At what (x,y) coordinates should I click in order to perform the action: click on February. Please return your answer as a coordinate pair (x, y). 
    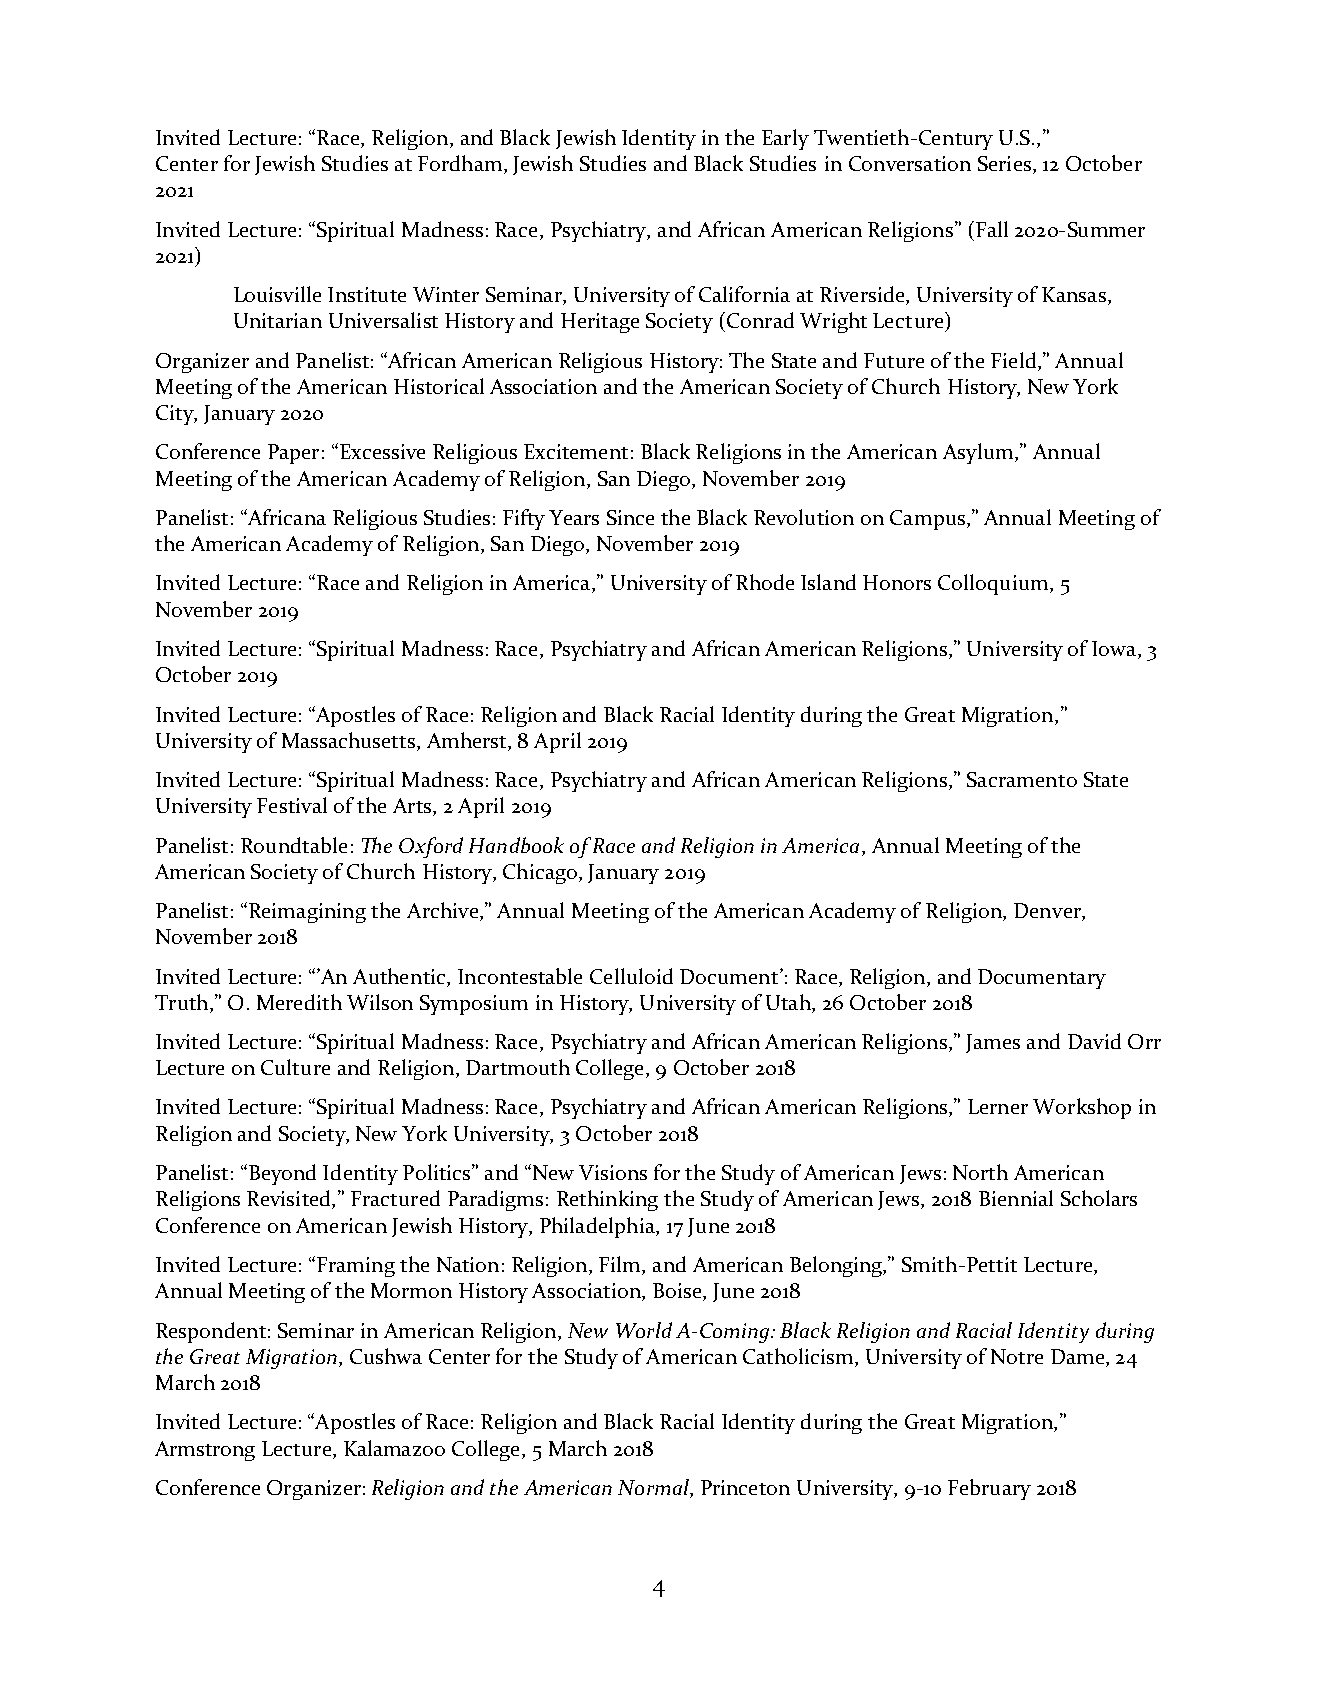
    Looking at the image, I should click on (989, 1489).
